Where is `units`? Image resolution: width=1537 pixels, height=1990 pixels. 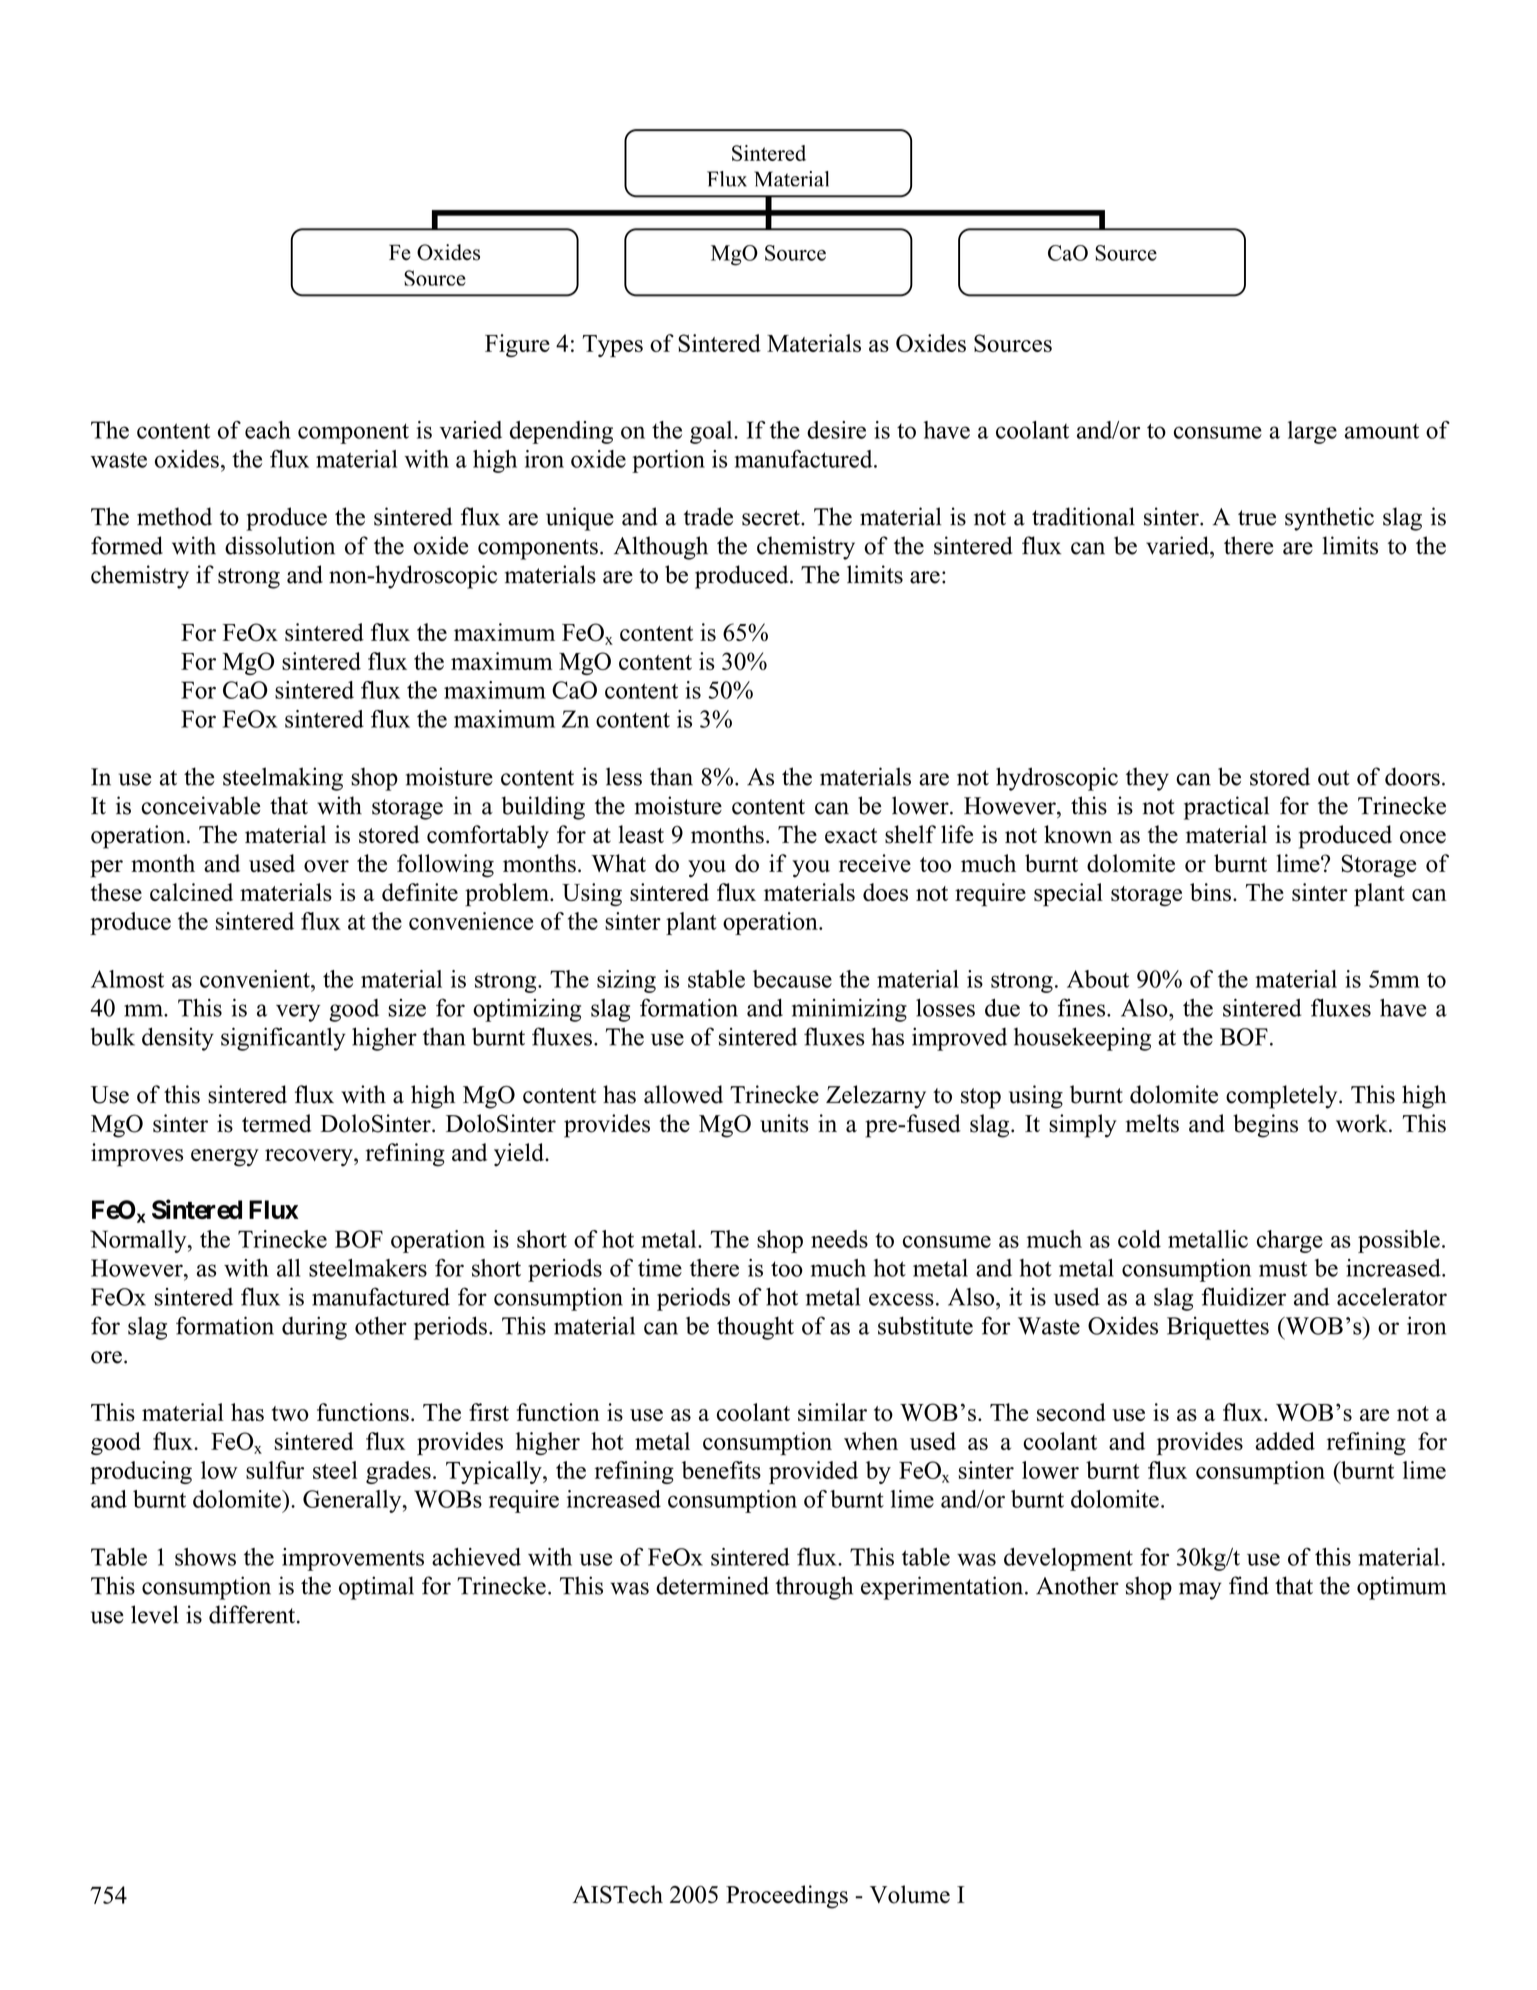 units is located at coordinates (784, 1123).
